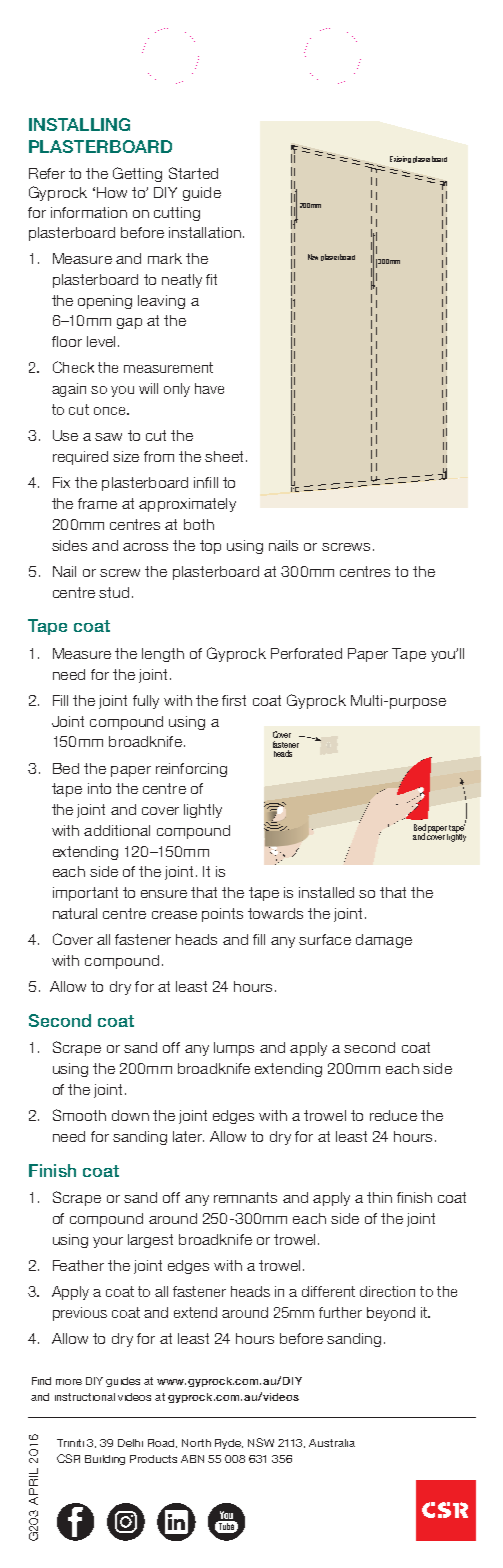 This screenshot has width=503, height=1568. I want to click on Started, so click(193, 173).
